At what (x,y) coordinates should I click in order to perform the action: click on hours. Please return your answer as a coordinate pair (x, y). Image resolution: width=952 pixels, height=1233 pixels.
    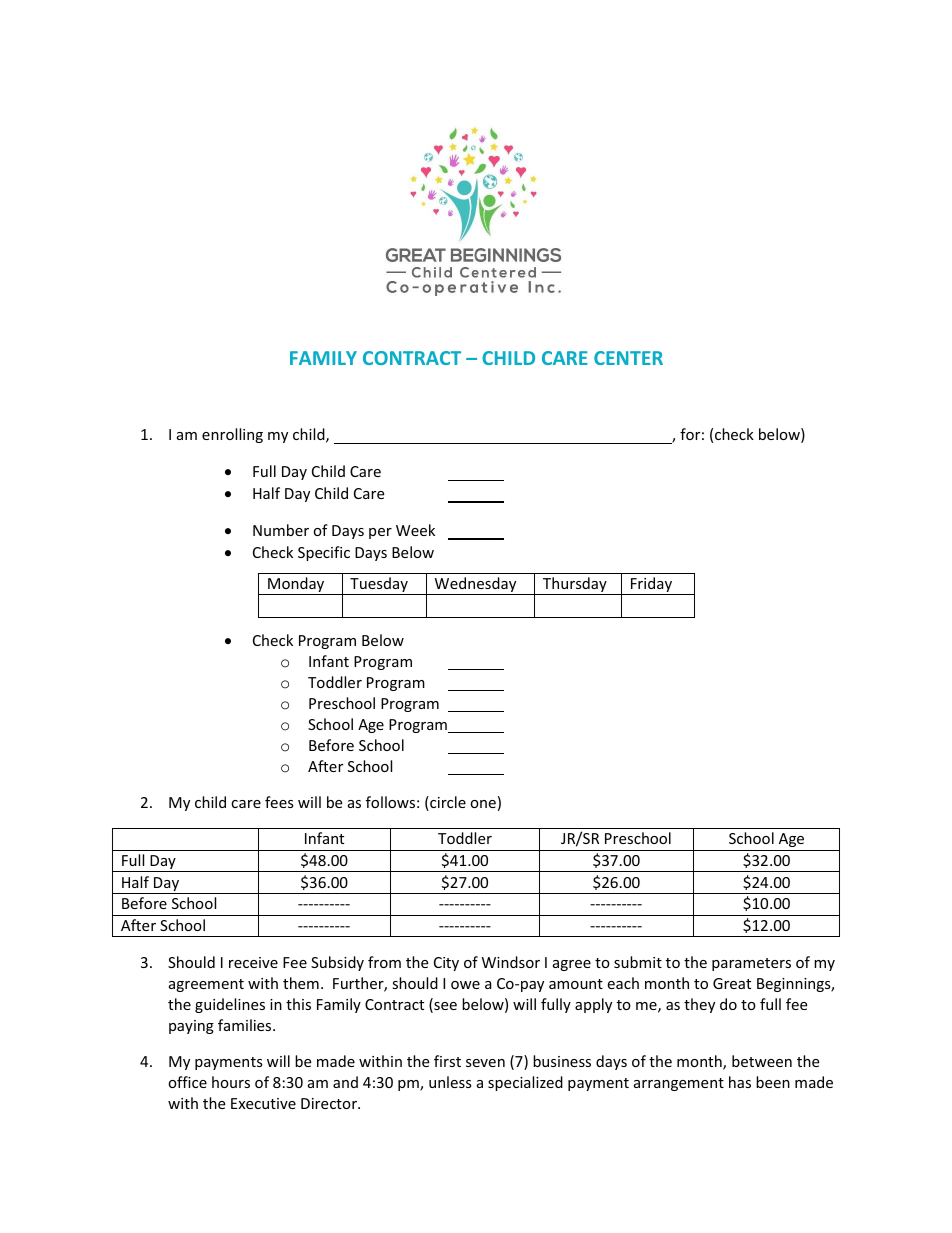
    Looking at the image, I should click on (231, 1082).
